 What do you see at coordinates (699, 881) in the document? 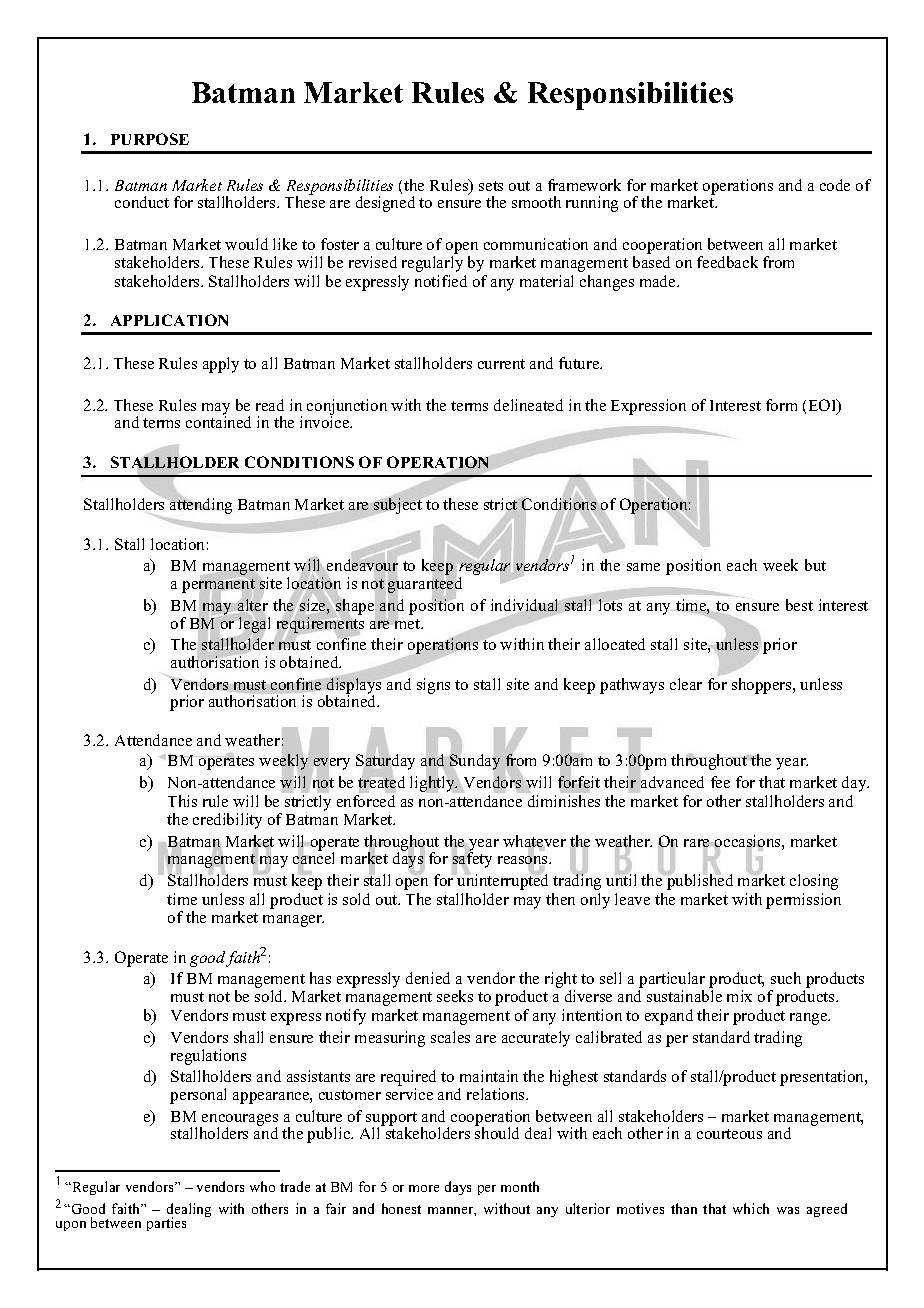
I see `published` at bounding box center [699, 881].
